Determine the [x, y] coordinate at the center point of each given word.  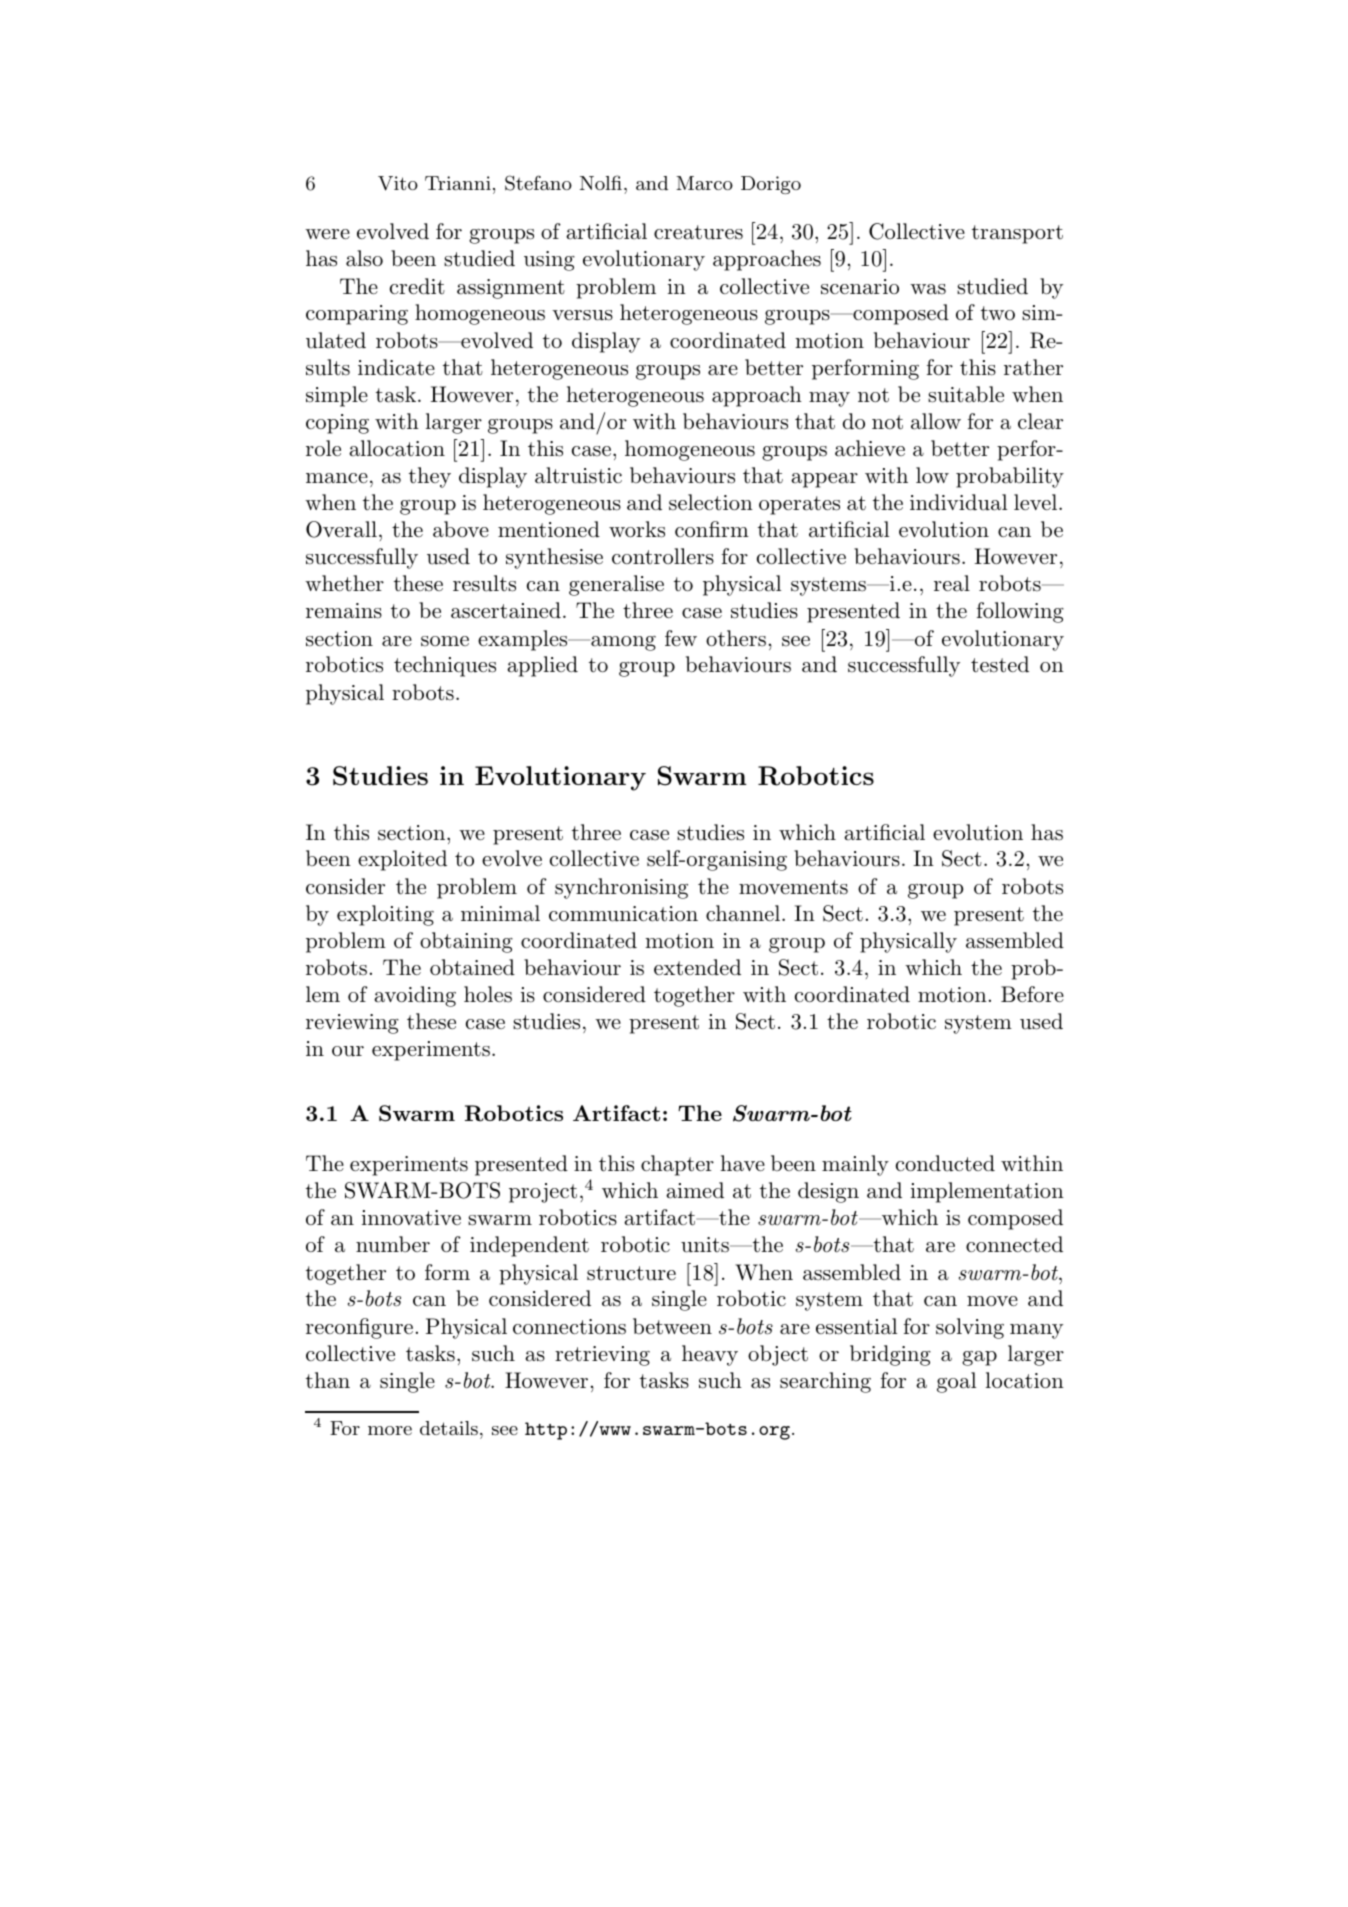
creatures [698, 232]
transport [1017, 234]
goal [956, 1382]
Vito [398, 183]
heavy [710, 1355]
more [390, 1430]
